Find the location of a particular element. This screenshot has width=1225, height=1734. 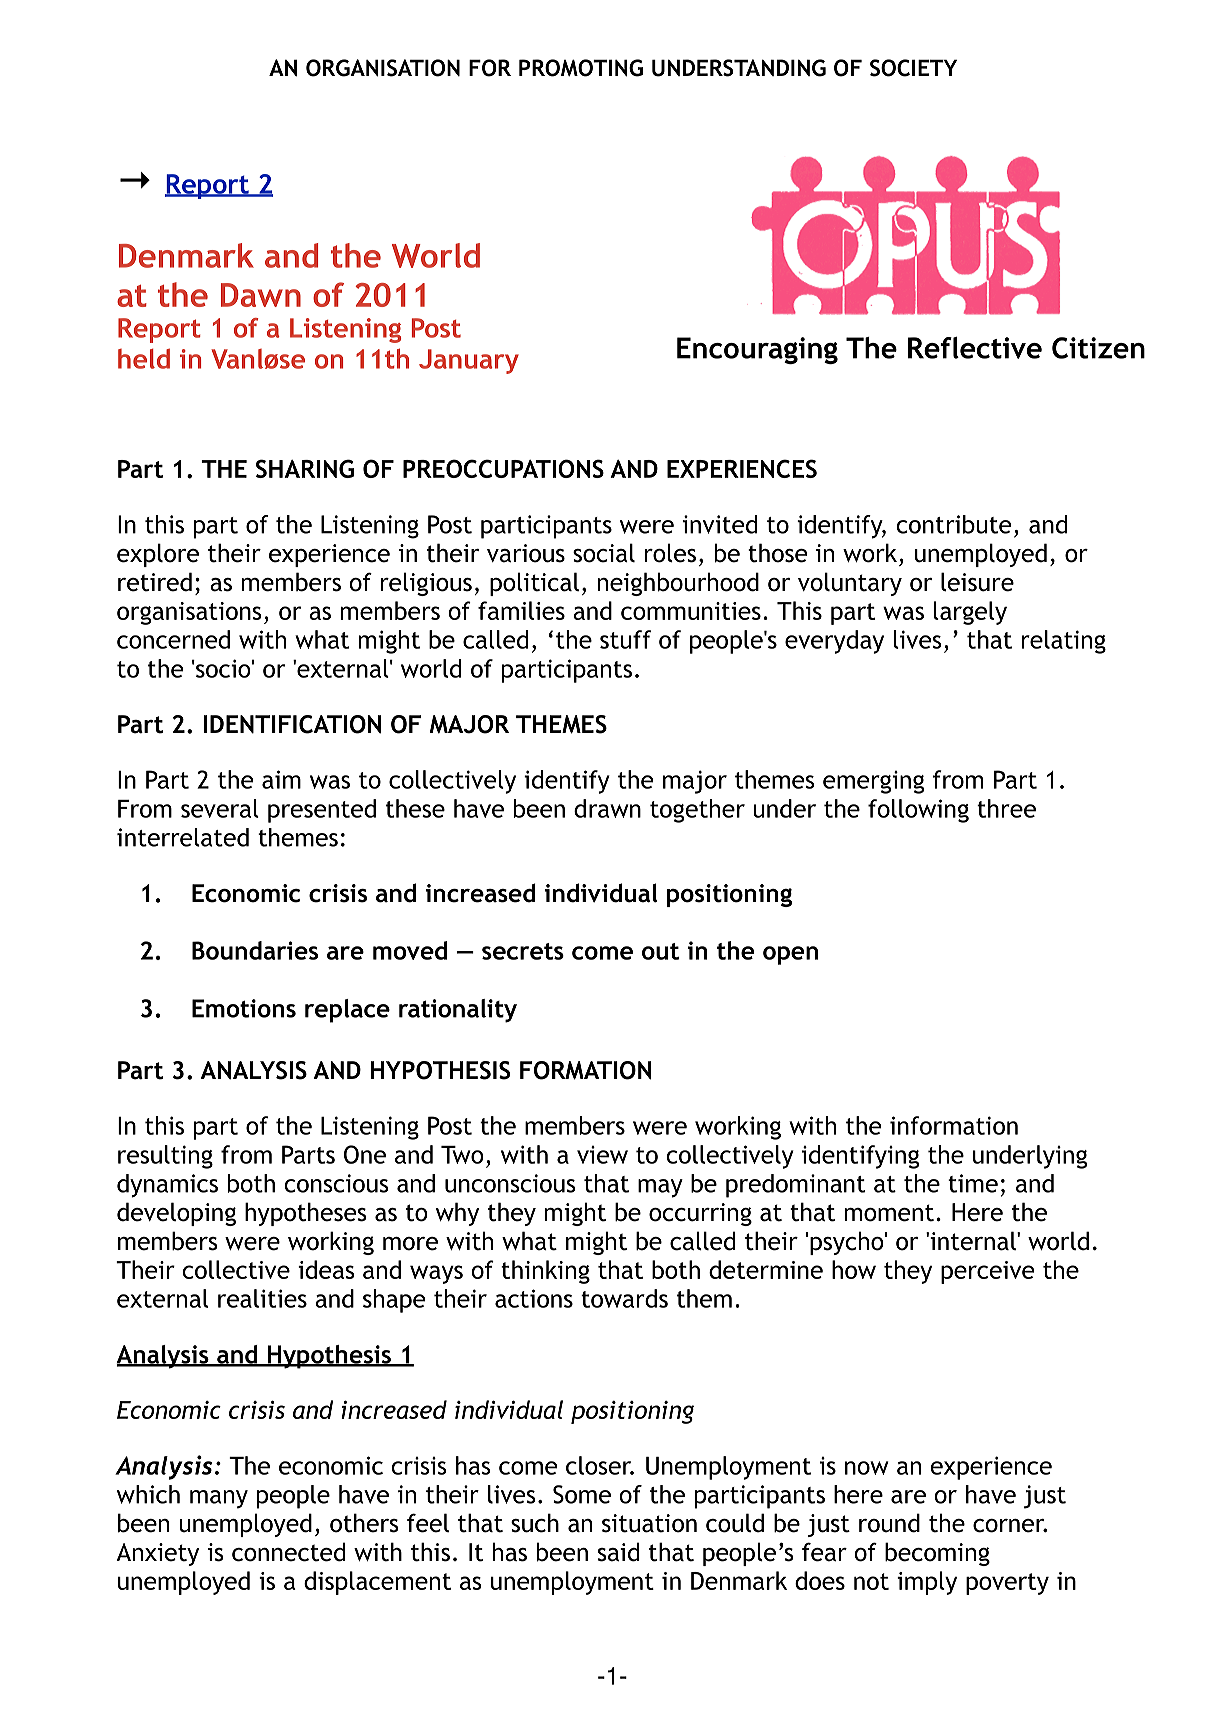

time is located at coordinates (973, 1183).
